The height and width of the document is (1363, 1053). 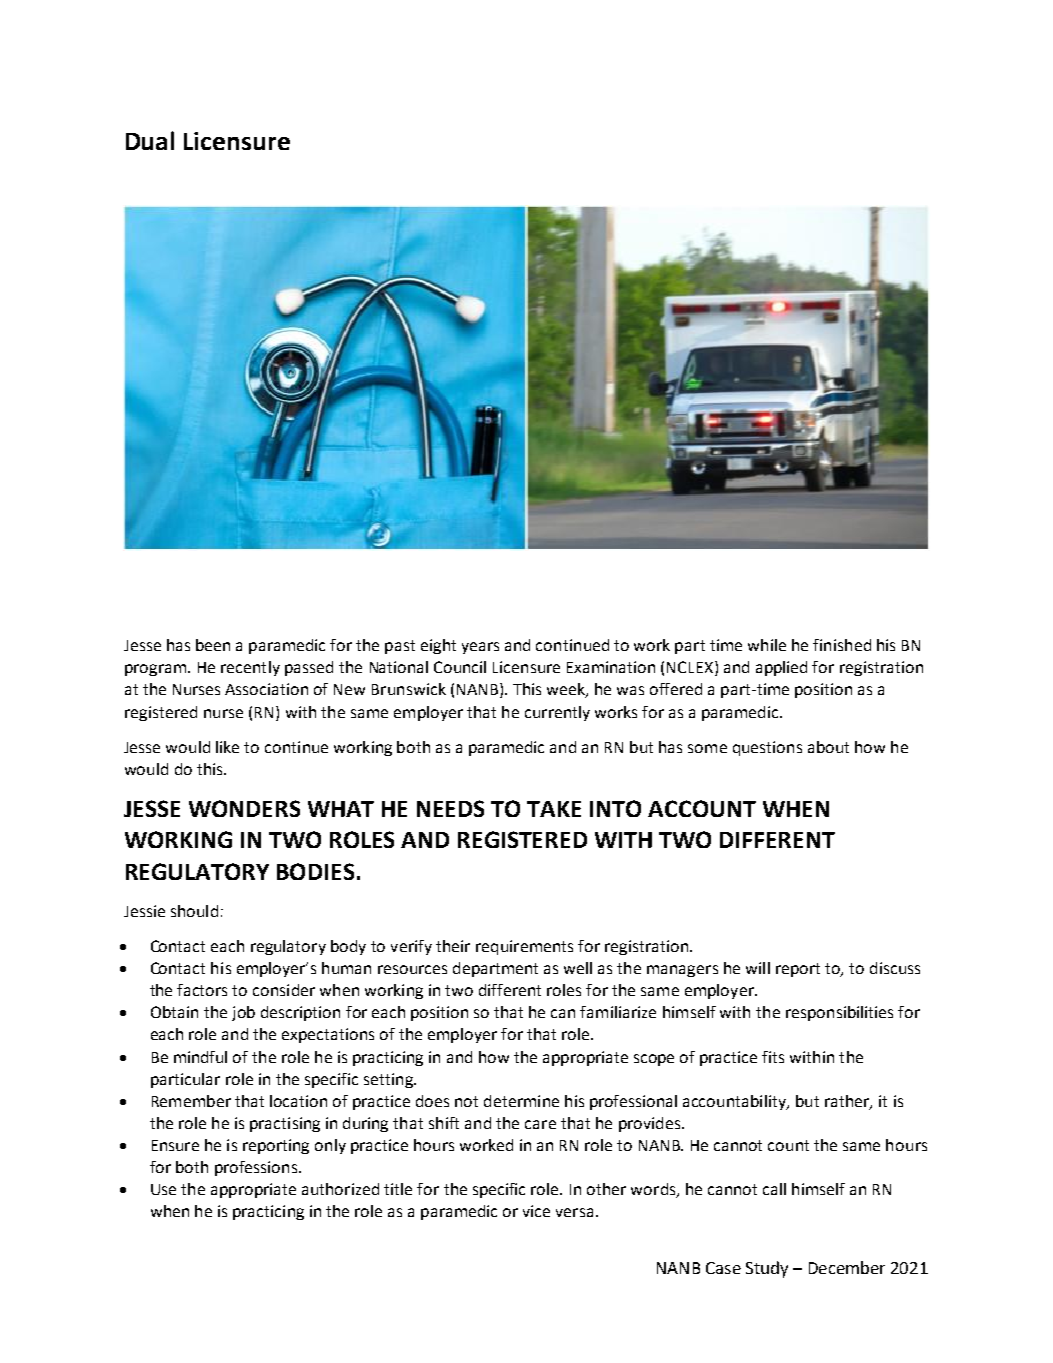 I want to click on responsibilities, so click(x=839, y=1013).
